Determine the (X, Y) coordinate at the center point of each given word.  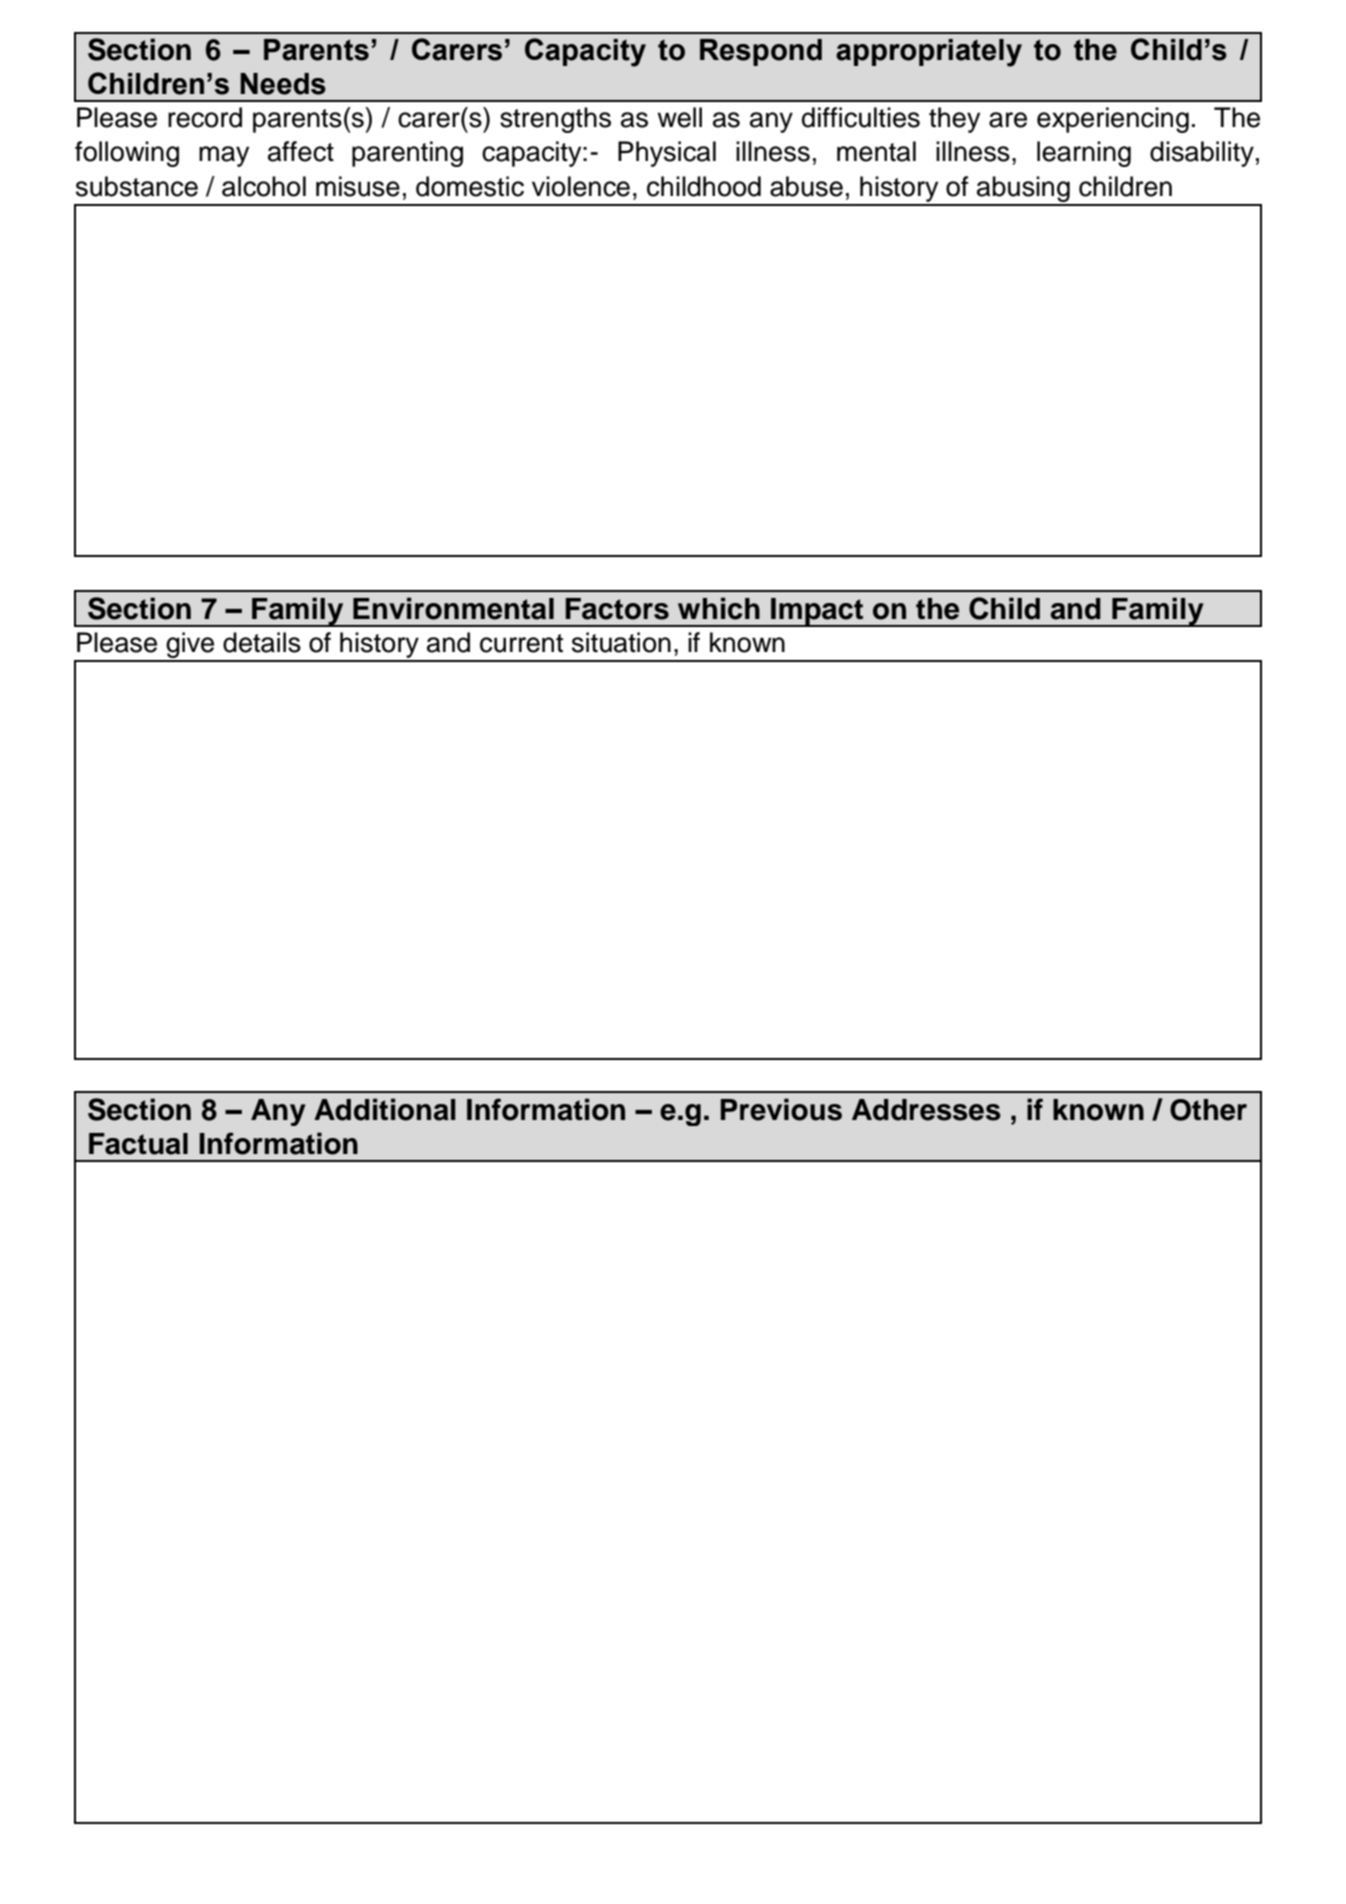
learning (1084, 154)
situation (621, 642)
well (679, 117)
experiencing (1113, 120)
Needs (283, 84)
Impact (817, 612)
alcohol (264, 186)
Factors (617, 609)
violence (581, 186)
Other (1208, 1110)
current (521, 643)
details (262, 642)
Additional (385, 1109)
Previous (781, 1109)
